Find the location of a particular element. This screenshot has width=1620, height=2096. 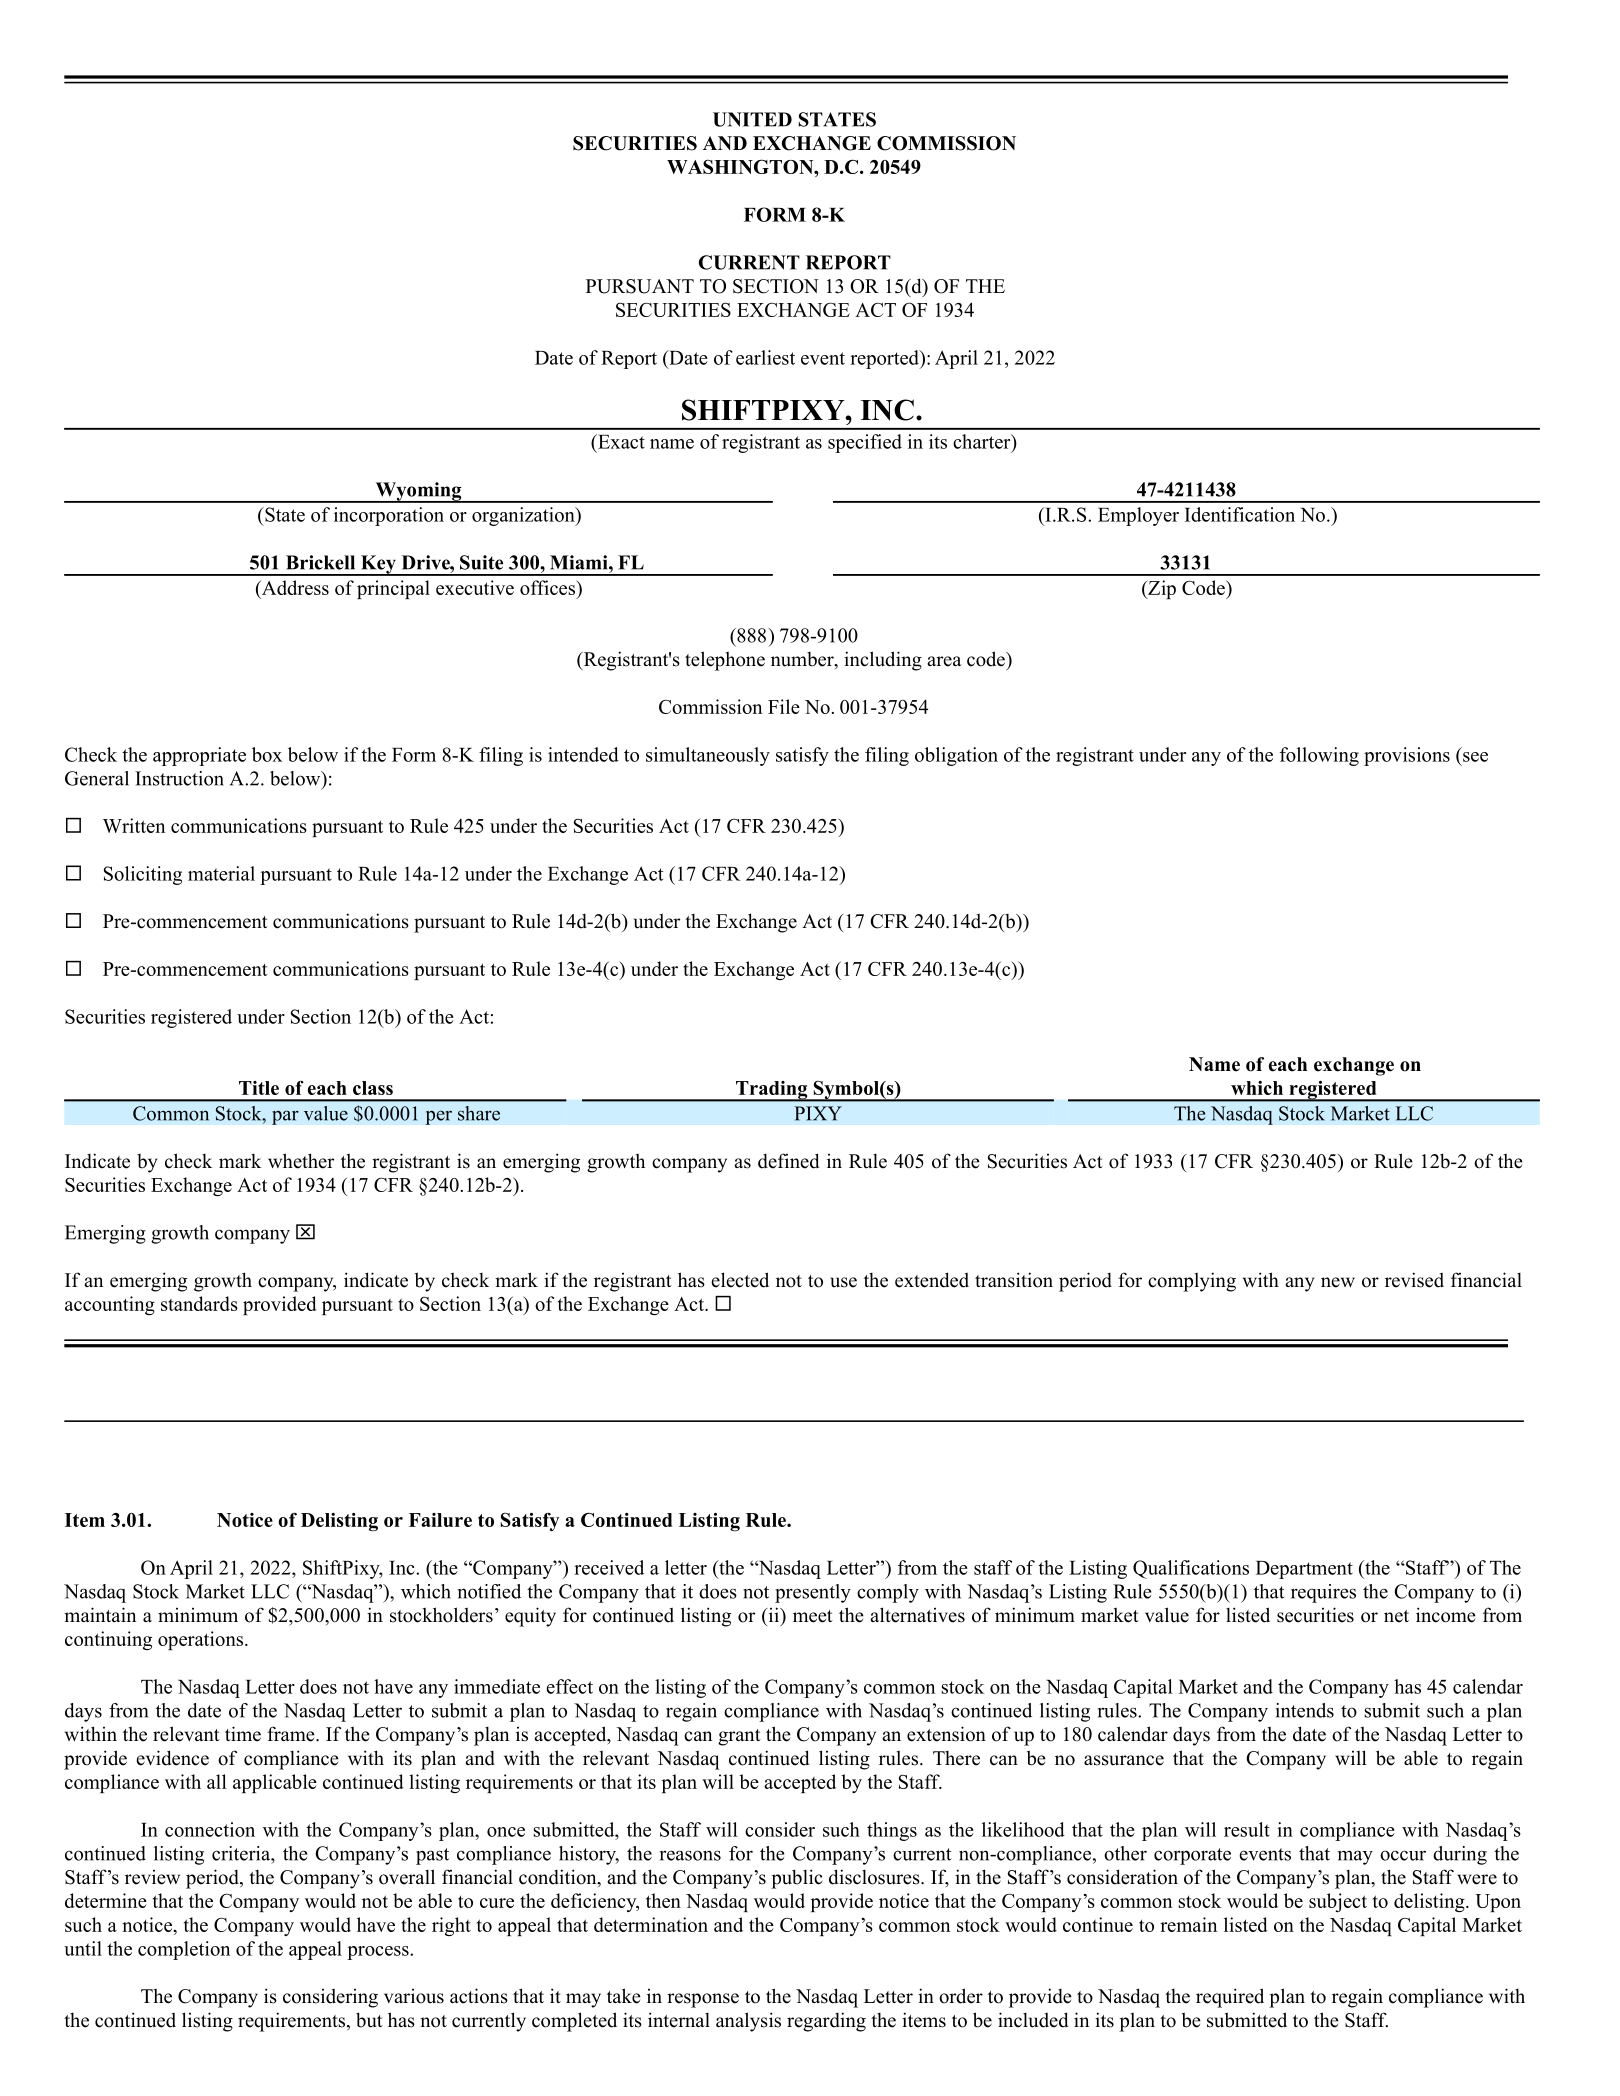

standards is located at coordinates (199, 1303).
